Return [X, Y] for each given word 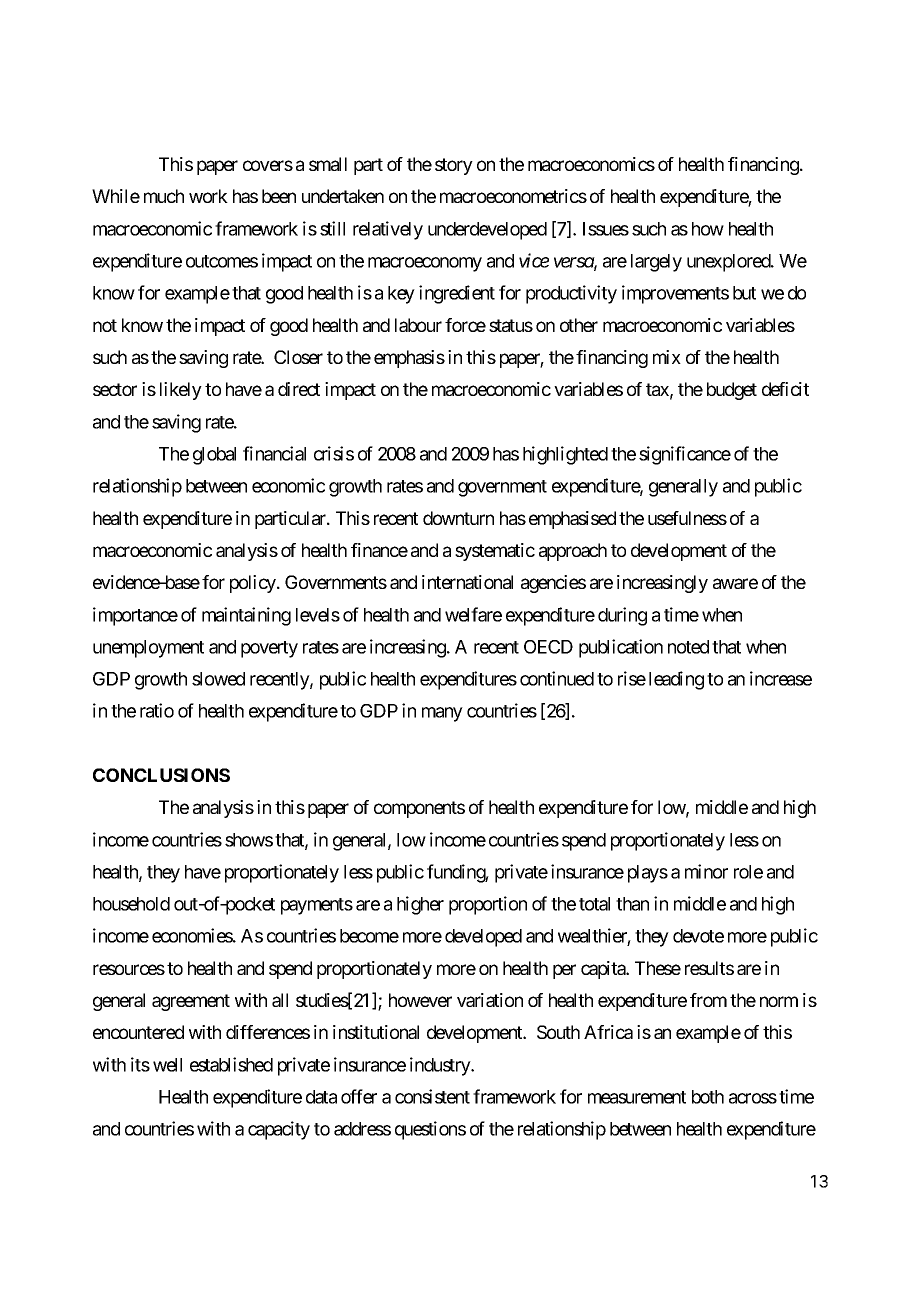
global [214, 456]
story [454, 166]
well [167, 1065]
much [164, 196]
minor [706, 871]
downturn [458, 518]
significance [685, 455]
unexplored [729, 263]
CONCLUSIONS [161, 775]
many [442, 714]
